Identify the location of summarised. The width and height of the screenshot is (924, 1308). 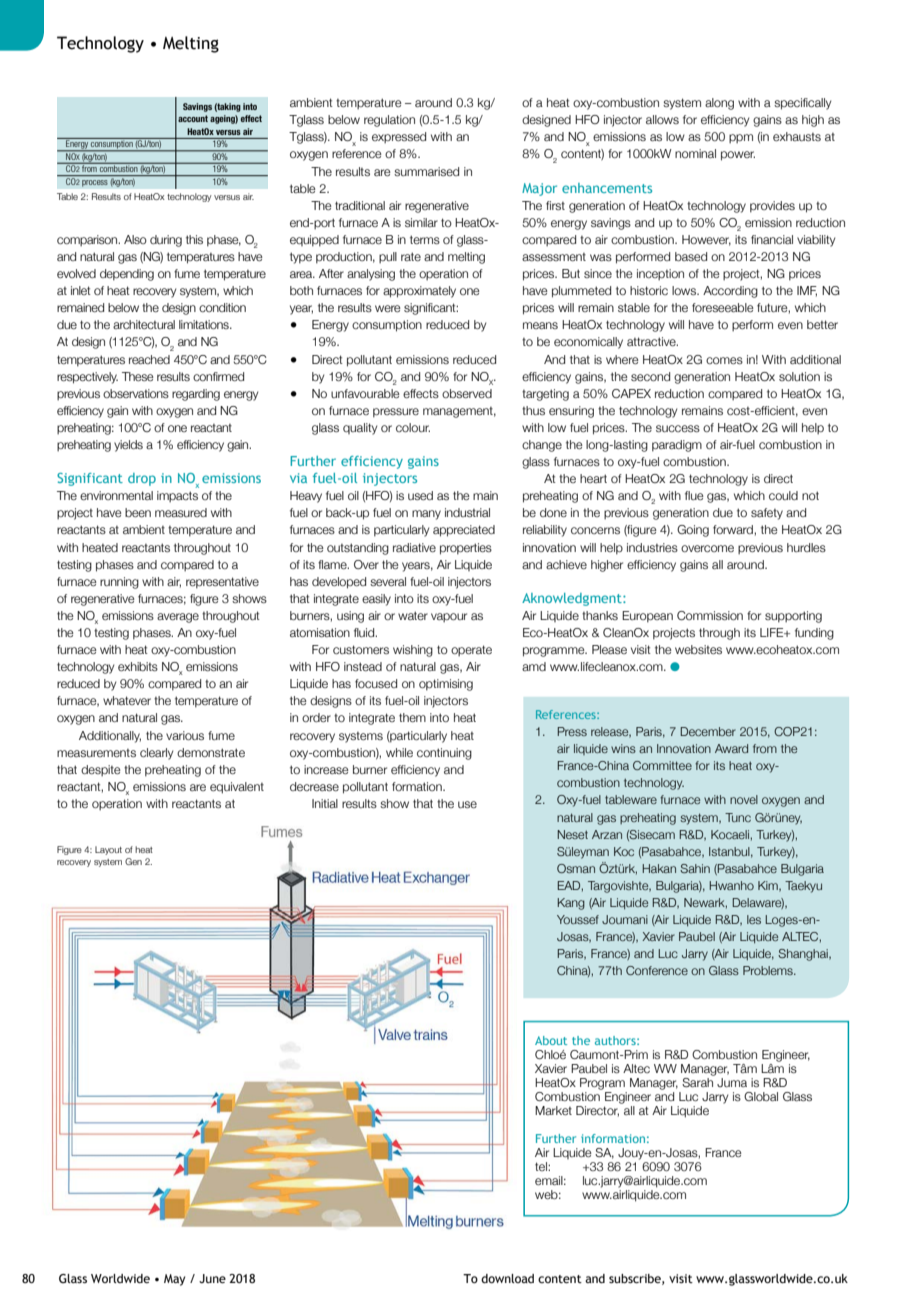
(426, 171).
